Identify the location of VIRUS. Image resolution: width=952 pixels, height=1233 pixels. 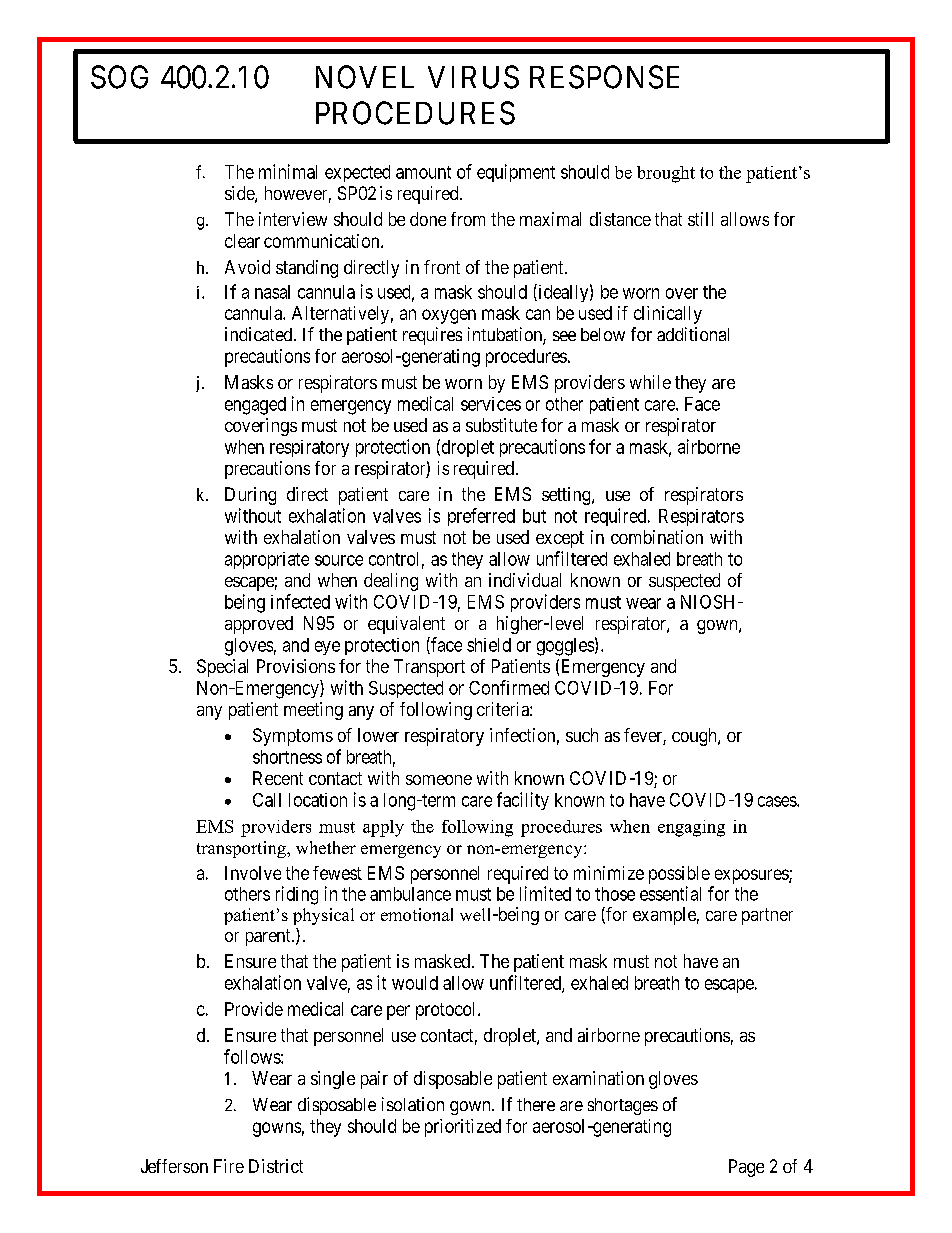
(473, 77).
